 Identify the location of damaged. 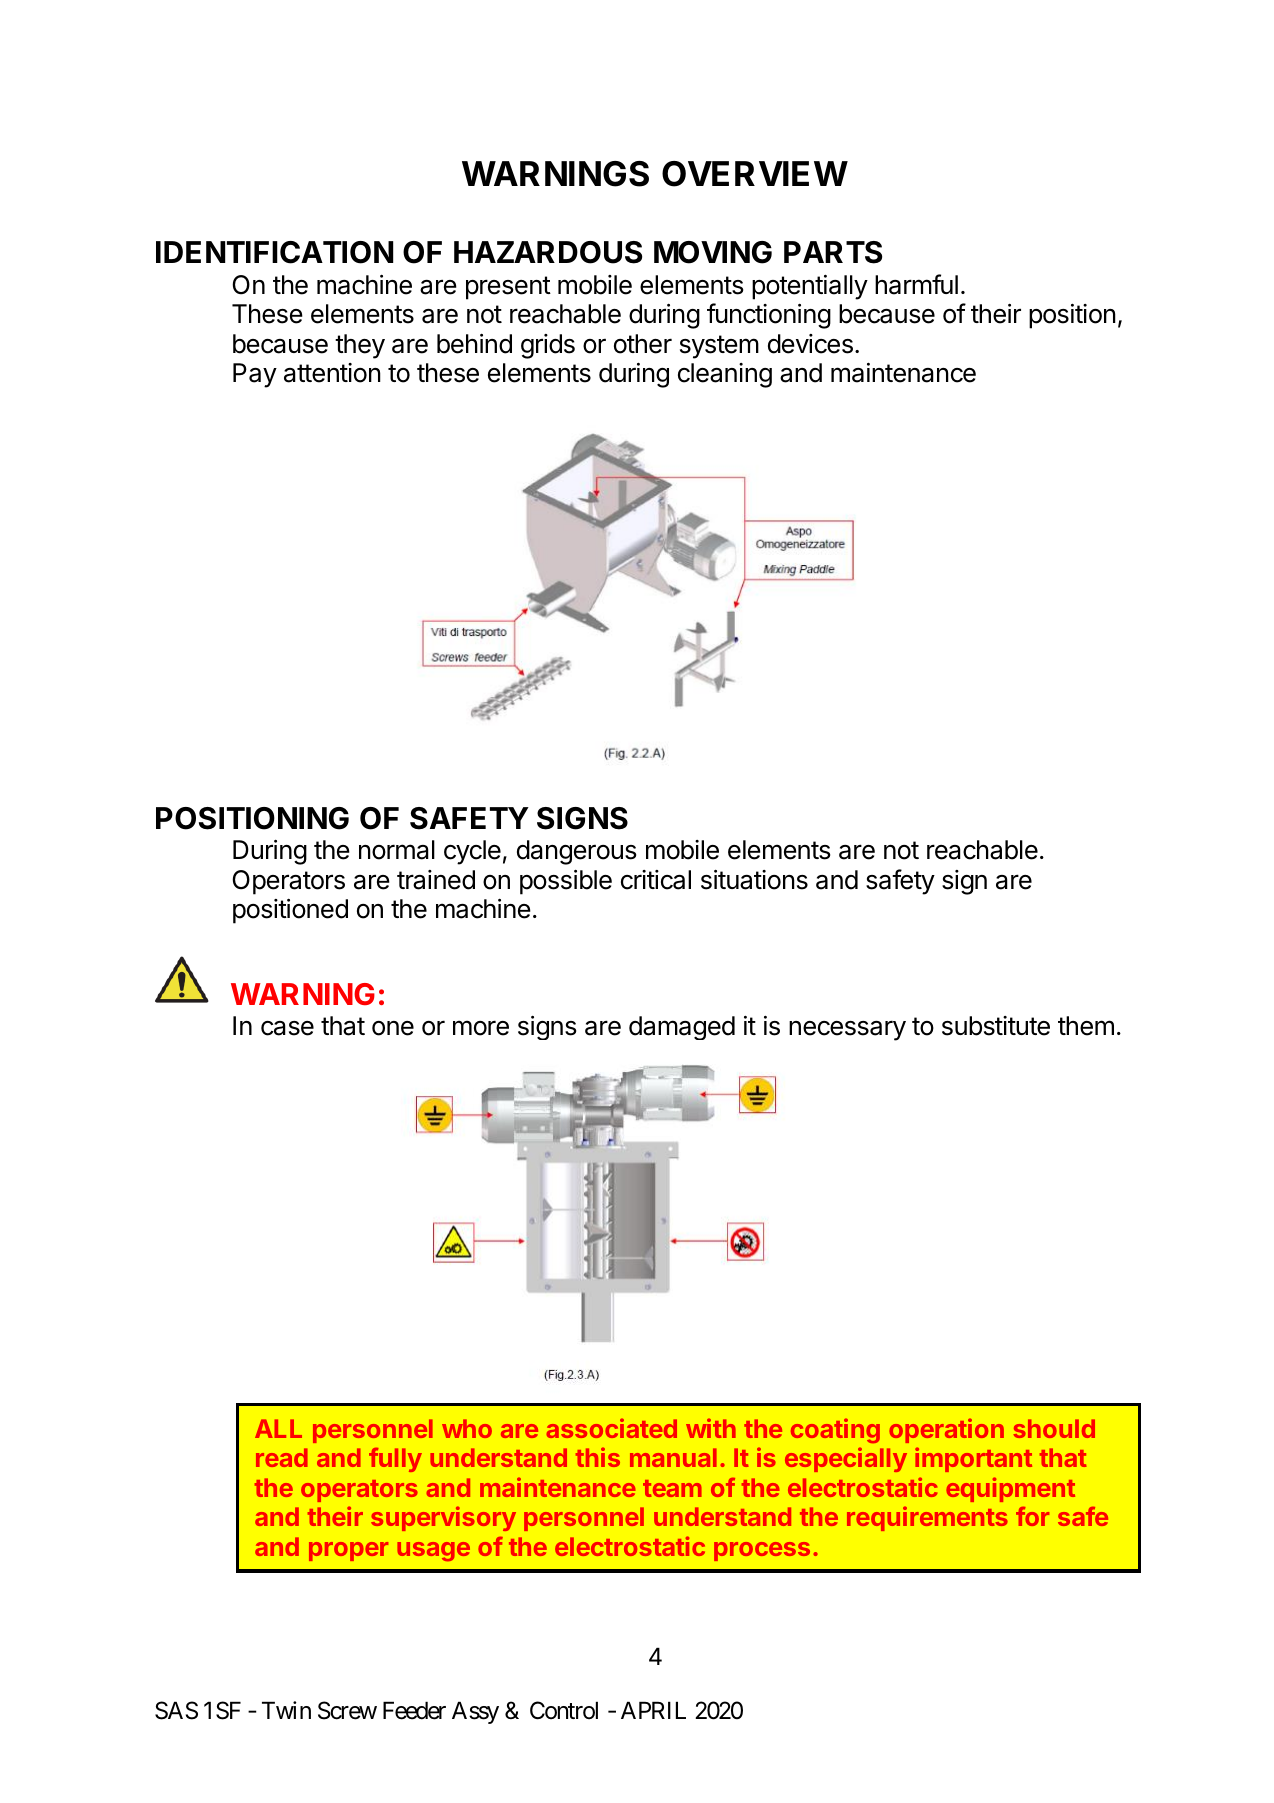
(682, 1028).
